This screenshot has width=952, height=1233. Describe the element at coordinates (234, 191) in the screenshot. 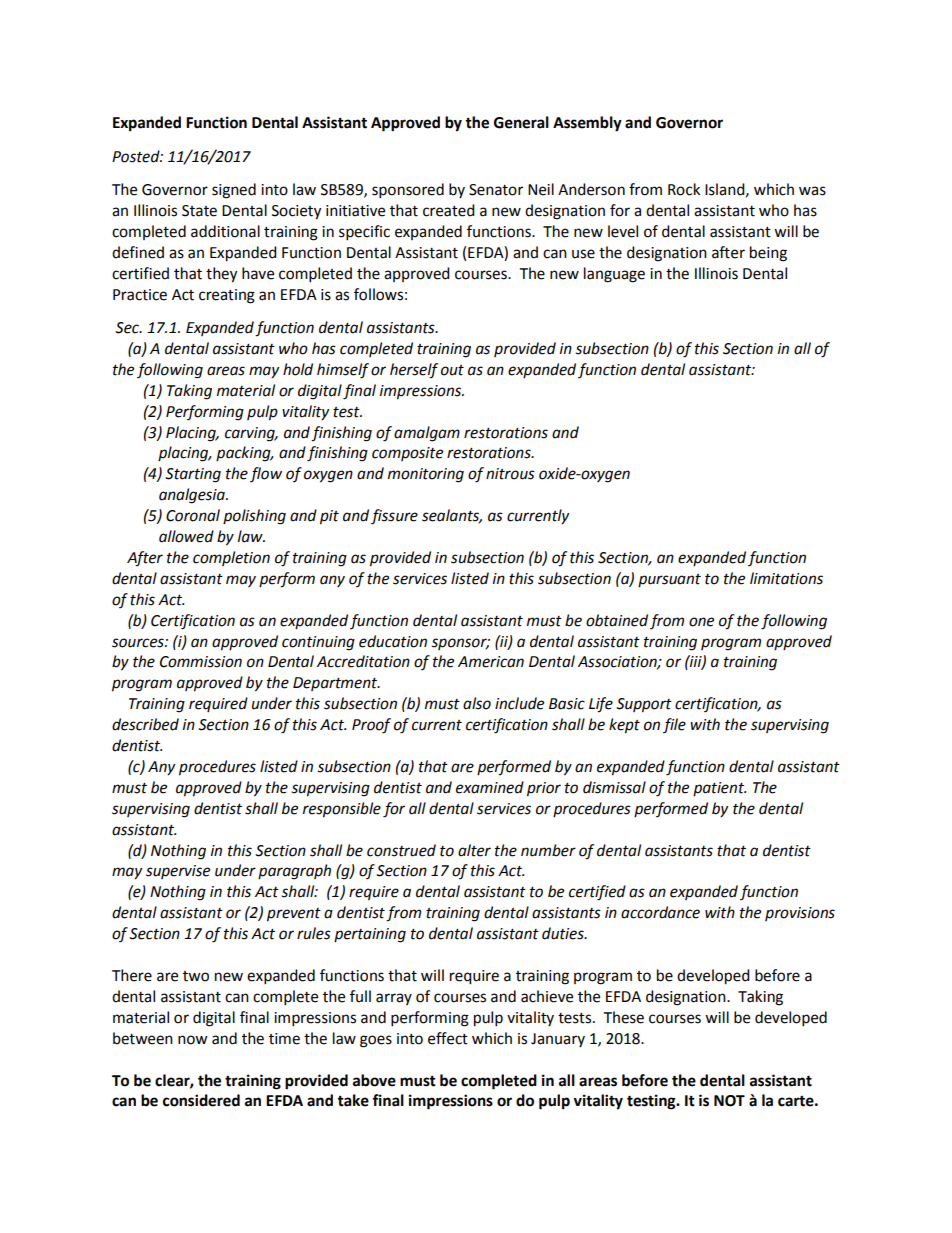

I see `signed` at that location.
